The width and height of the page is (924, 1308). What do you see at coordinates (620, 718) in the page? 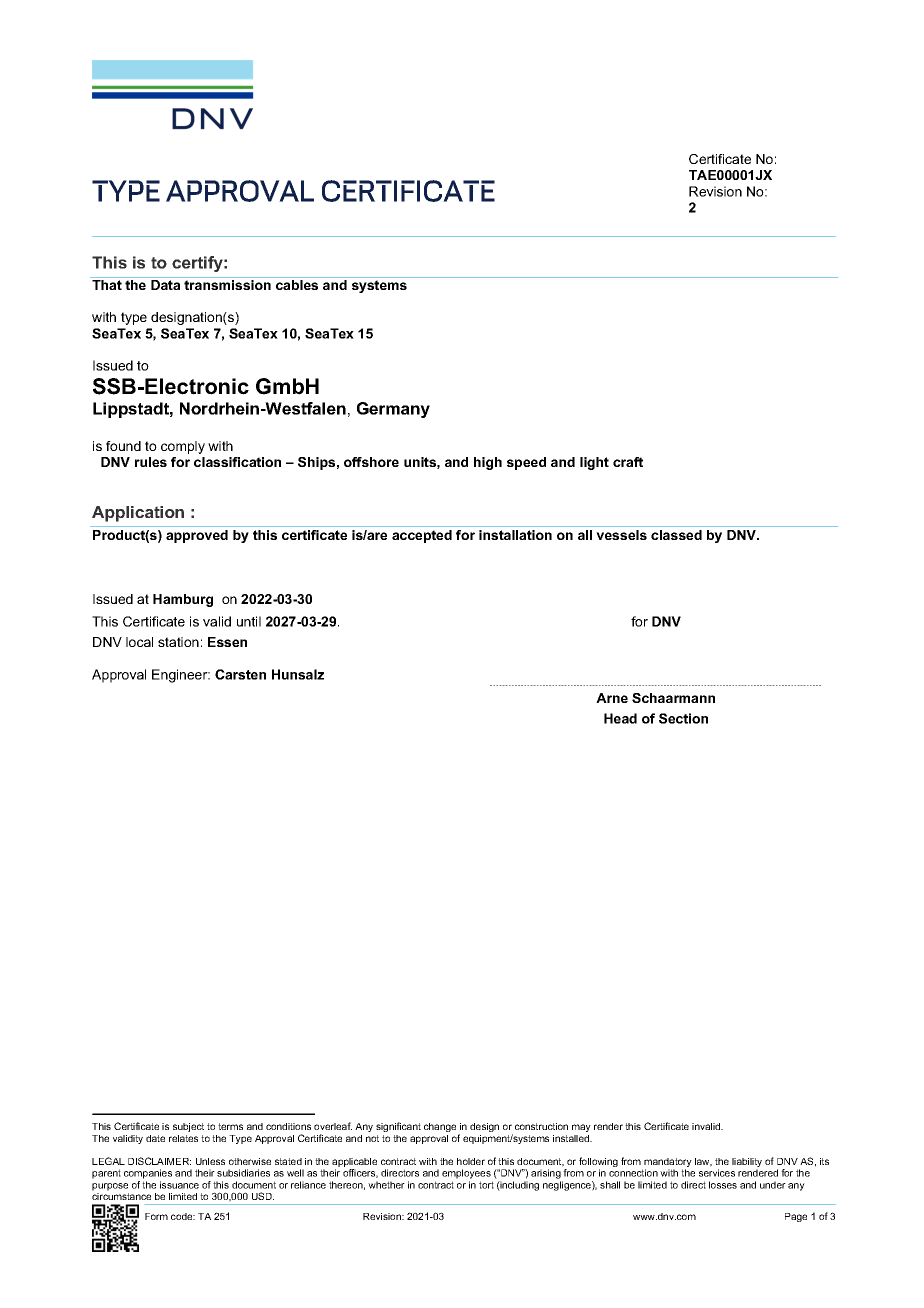
I see `Head` at bounding box center [620, 718].
